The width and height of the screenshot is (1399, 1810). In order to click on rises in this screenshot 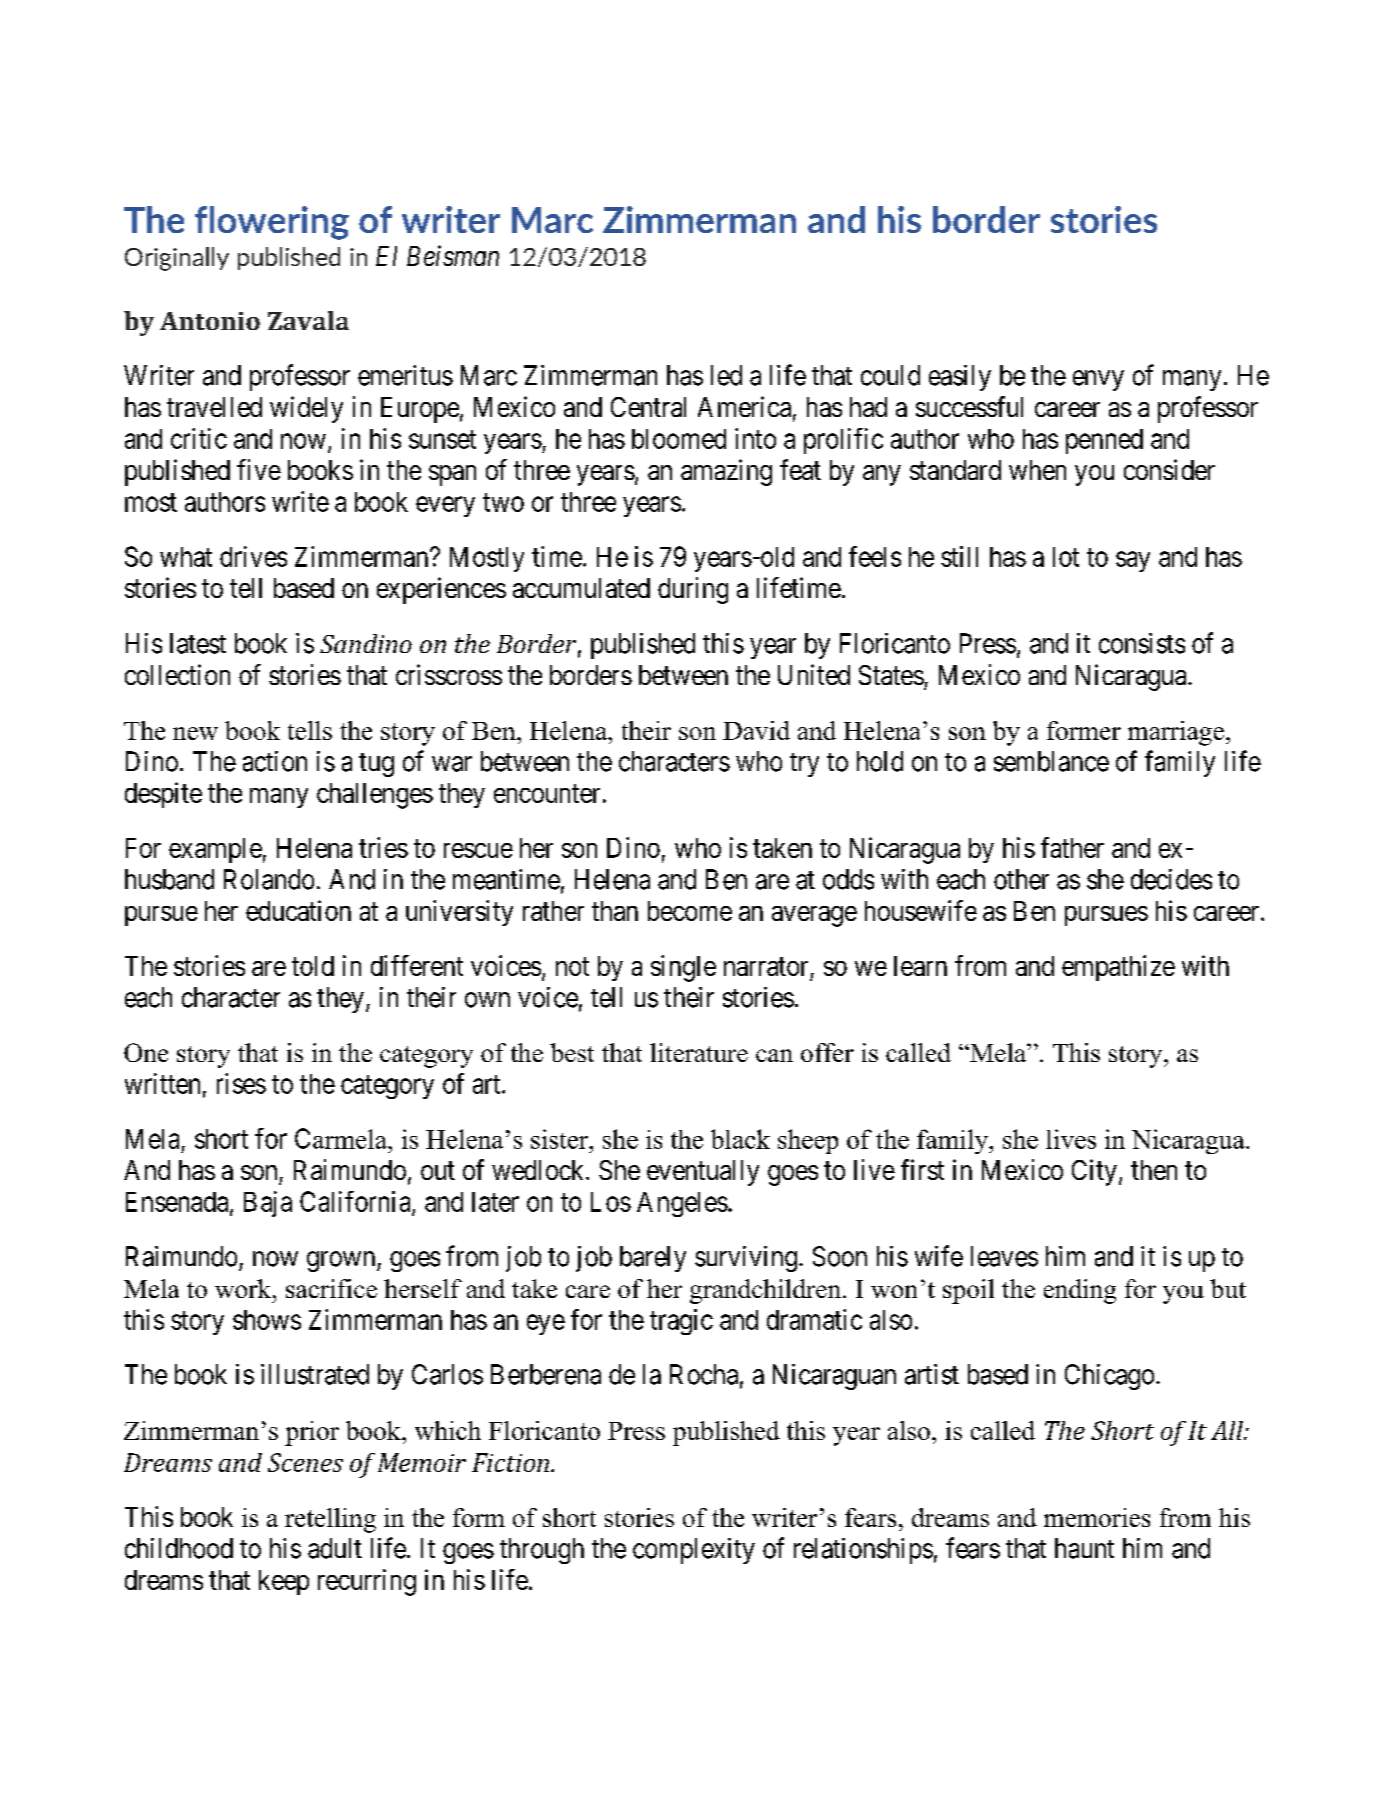, I will do `click(241, 1083)`.
